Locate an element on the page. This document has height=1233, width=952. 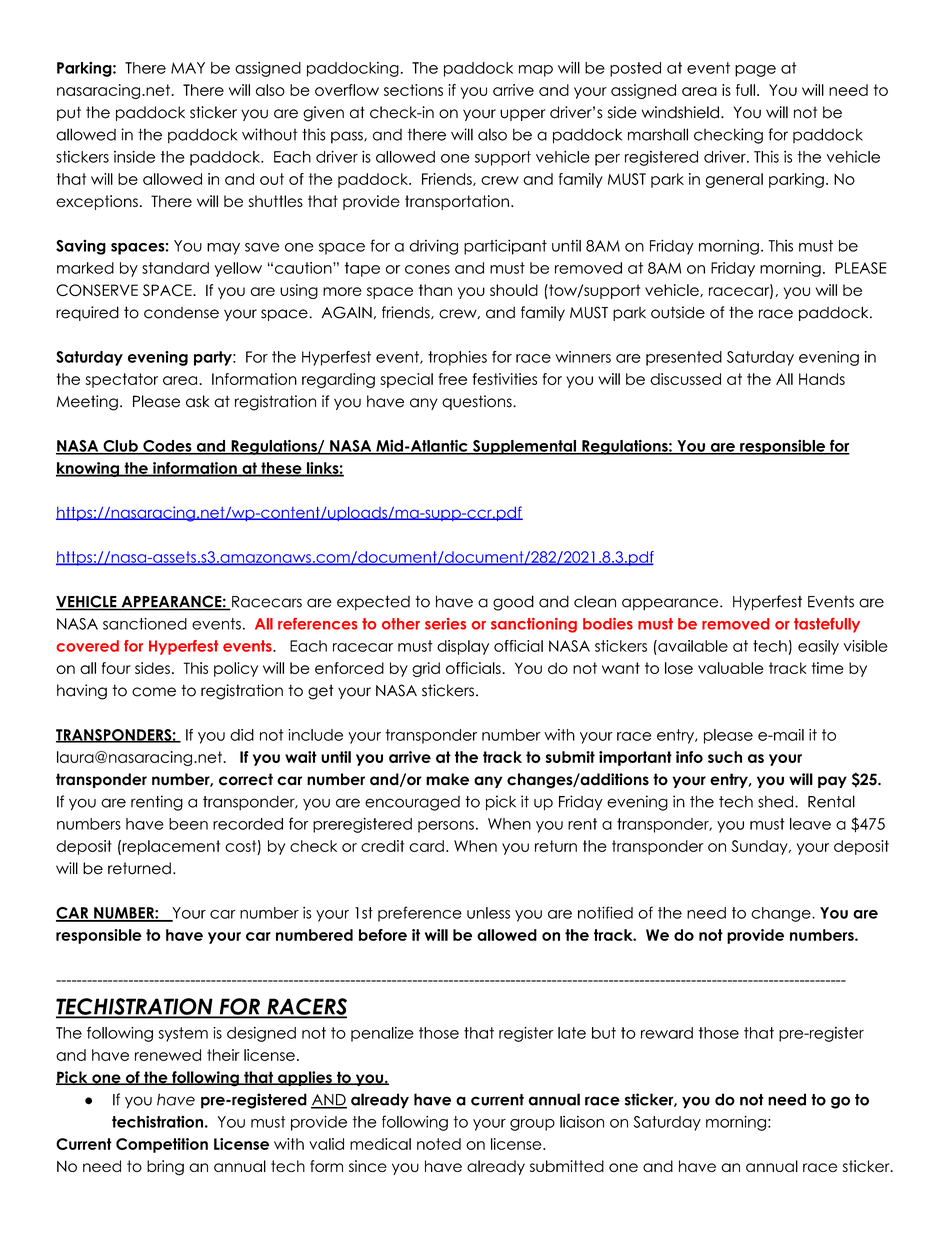
page is located at coordinates (755, 71).
